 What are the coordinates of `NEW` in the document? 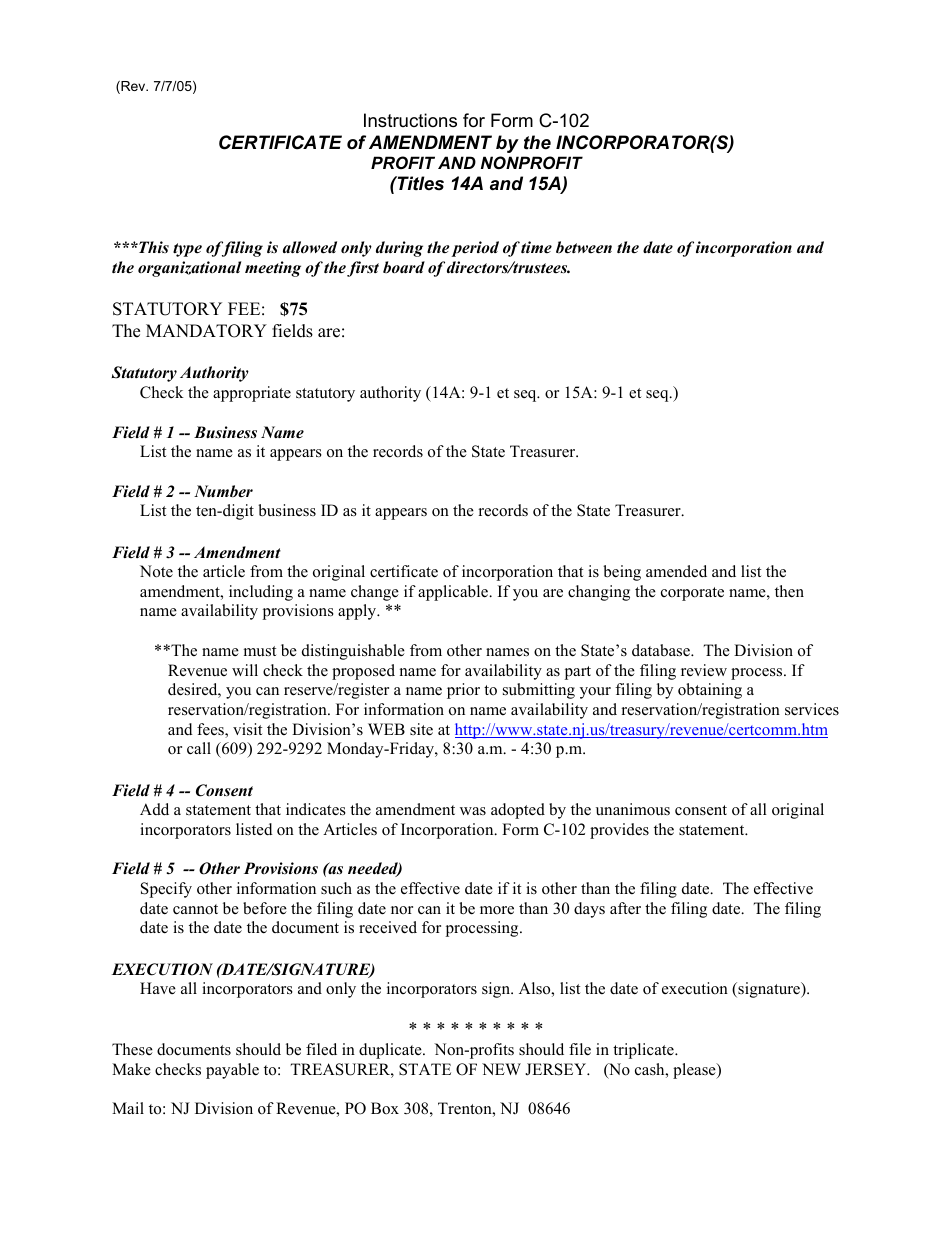 It's located at (501, 1069).
